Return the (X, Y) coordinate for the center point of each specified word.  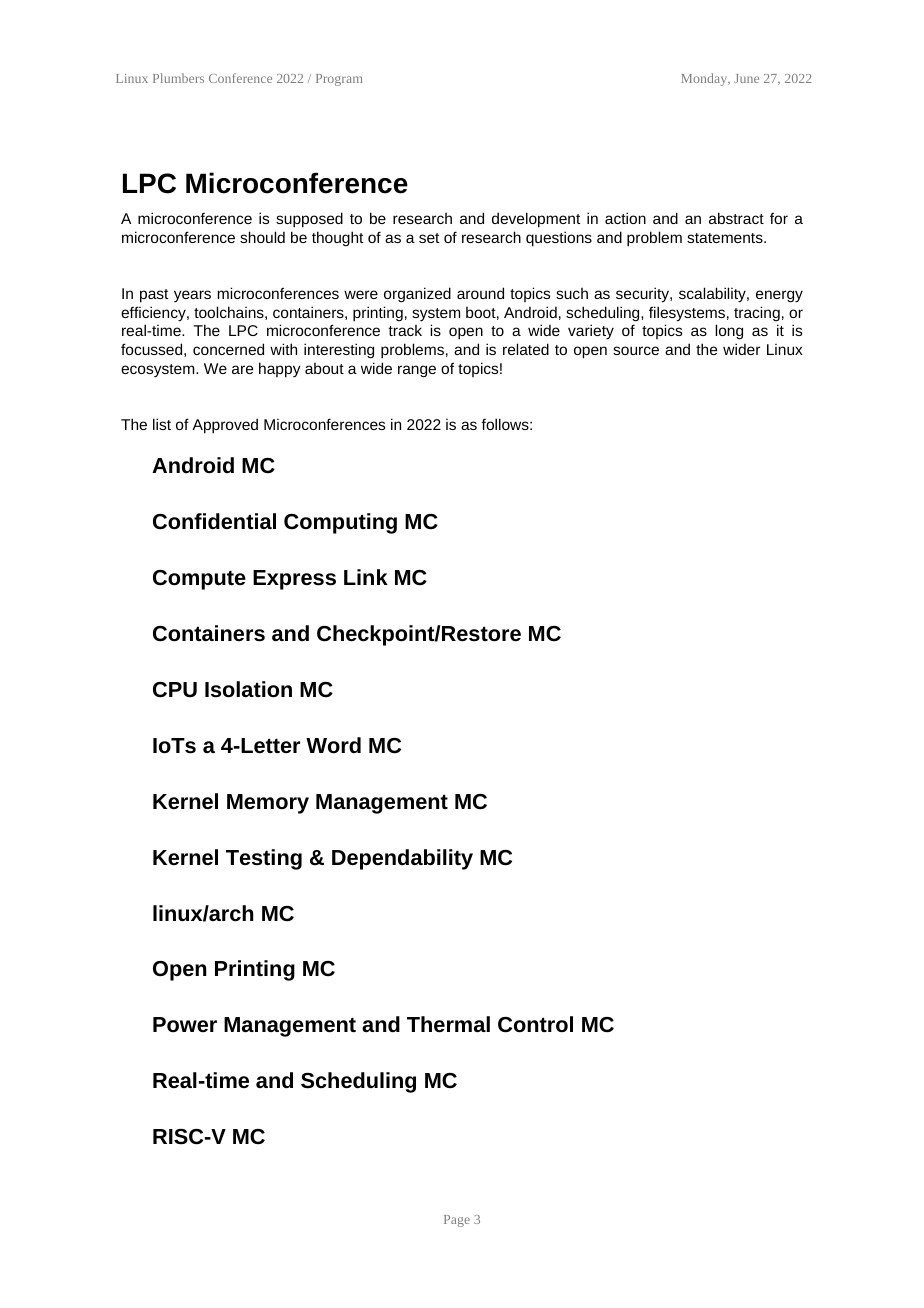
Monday (705, 79)
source (636, 350)
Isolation (248, 689)
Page (457, 1221)
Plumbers (178, 78)
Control (535, 1024)
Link (366, 577)
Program (339, 80)
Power (185, 1024)
